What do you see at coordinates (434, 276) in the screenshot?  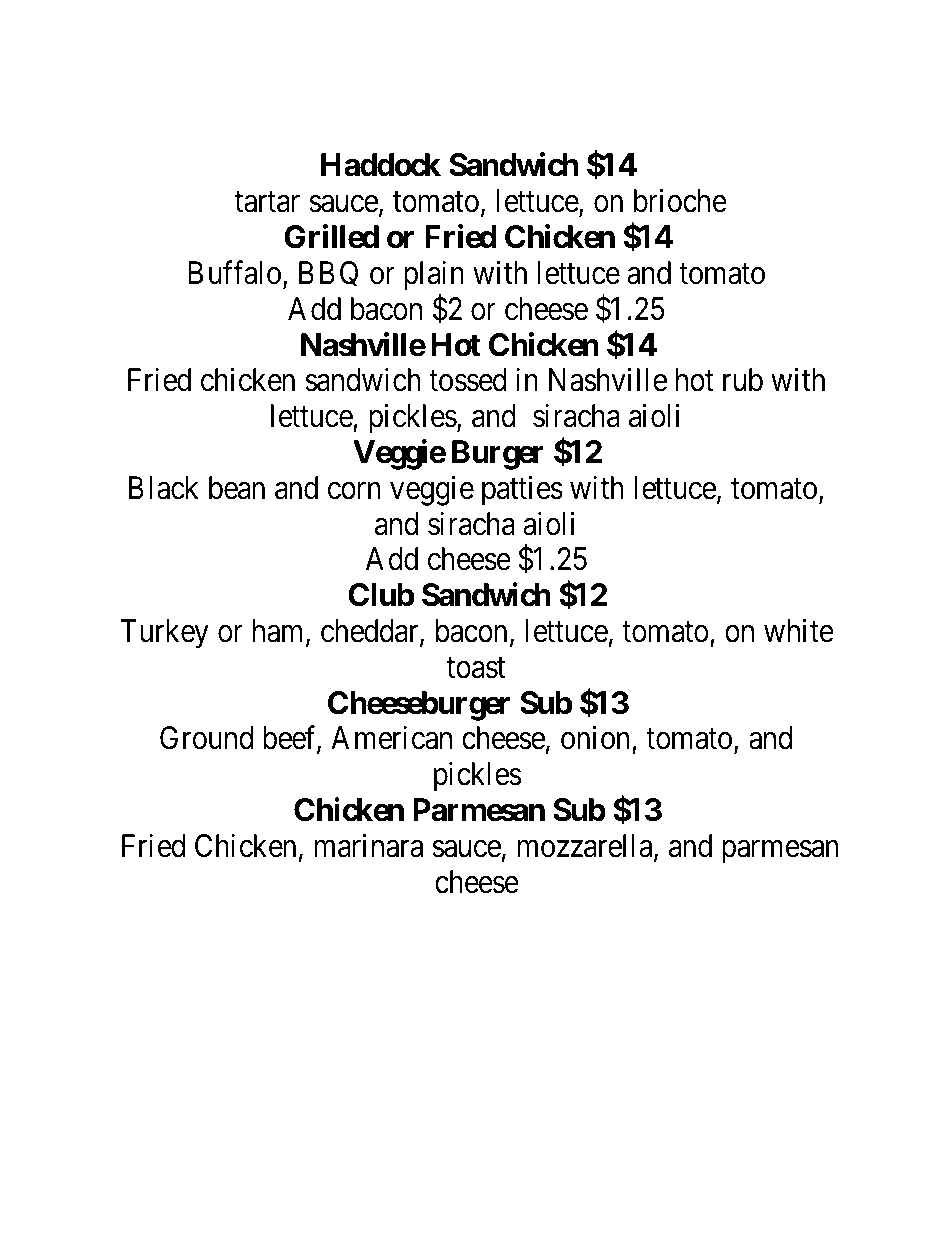 I see `plain` at bounding box center [434, 276].
